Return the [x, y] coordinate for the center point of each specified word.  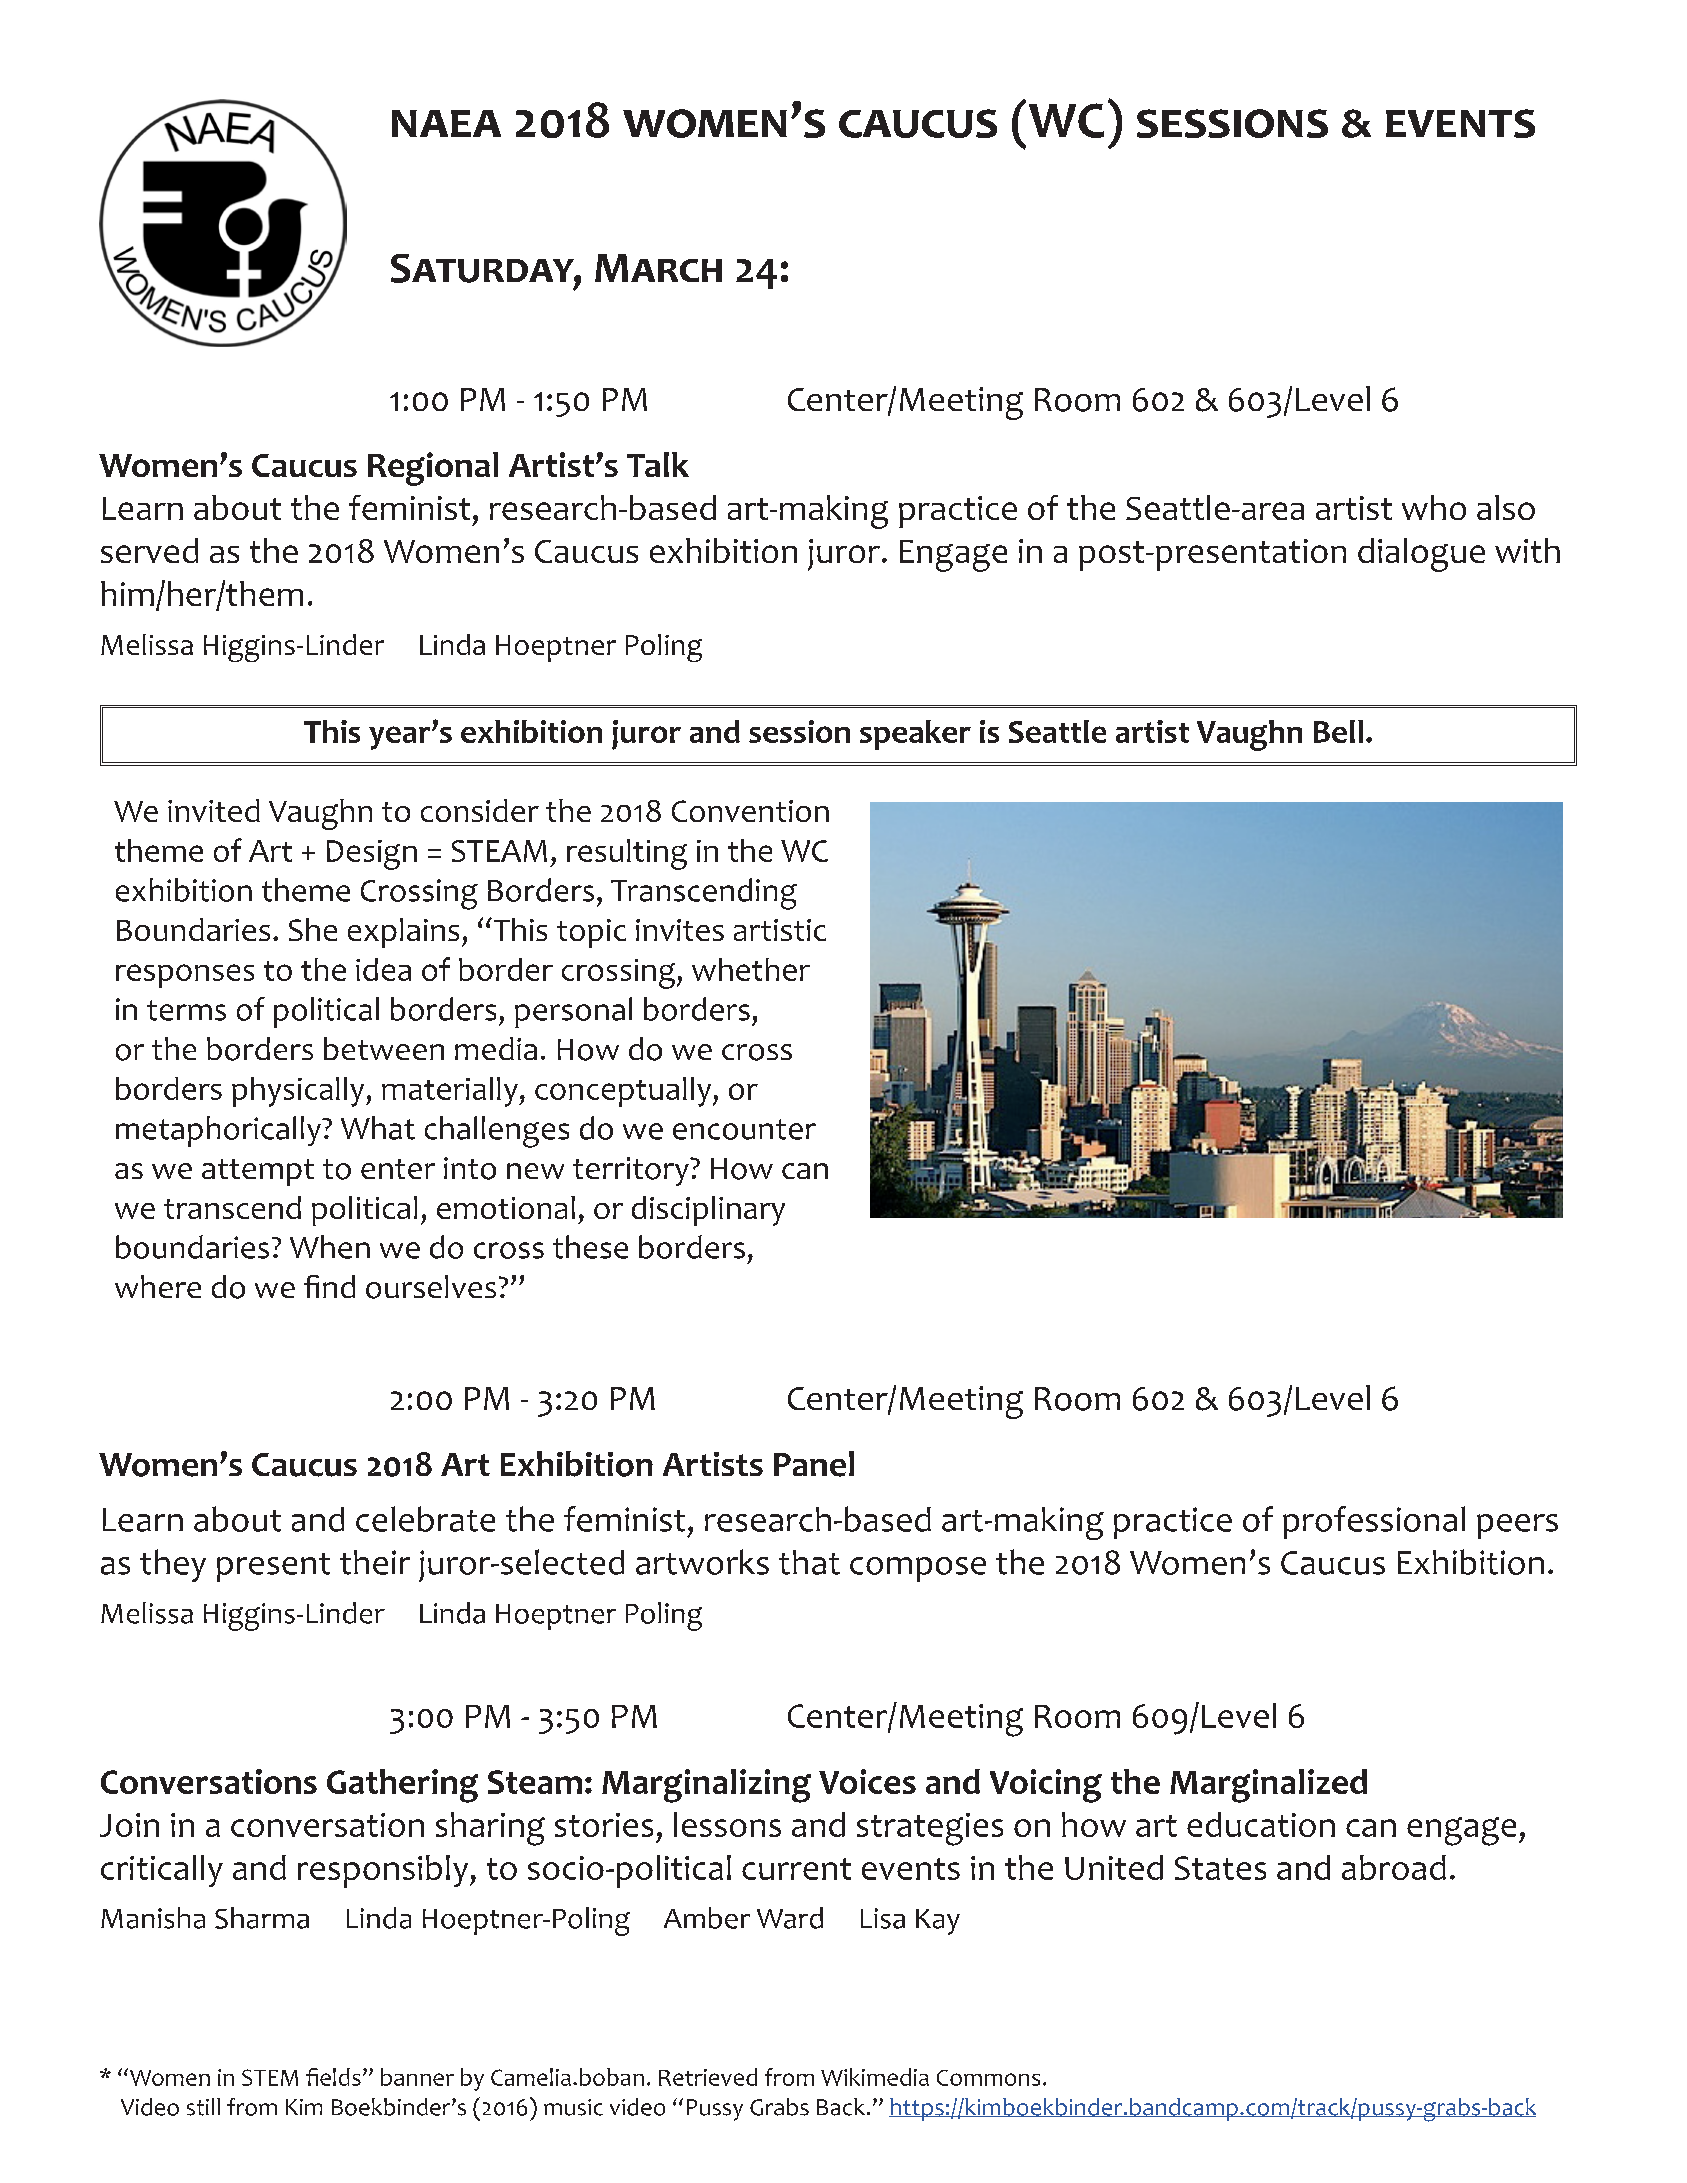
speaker [915, 735]
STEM [270, 2077]
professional [1374, 1522]
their [375, 1562]
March [658, 268]
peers [1517, 1526]
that [809, 1562]
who [1434, 507]
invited [214, 810]
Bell [1338, 731]
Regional [433, 469]
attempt [258, 1172]
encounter [744, 1129]
